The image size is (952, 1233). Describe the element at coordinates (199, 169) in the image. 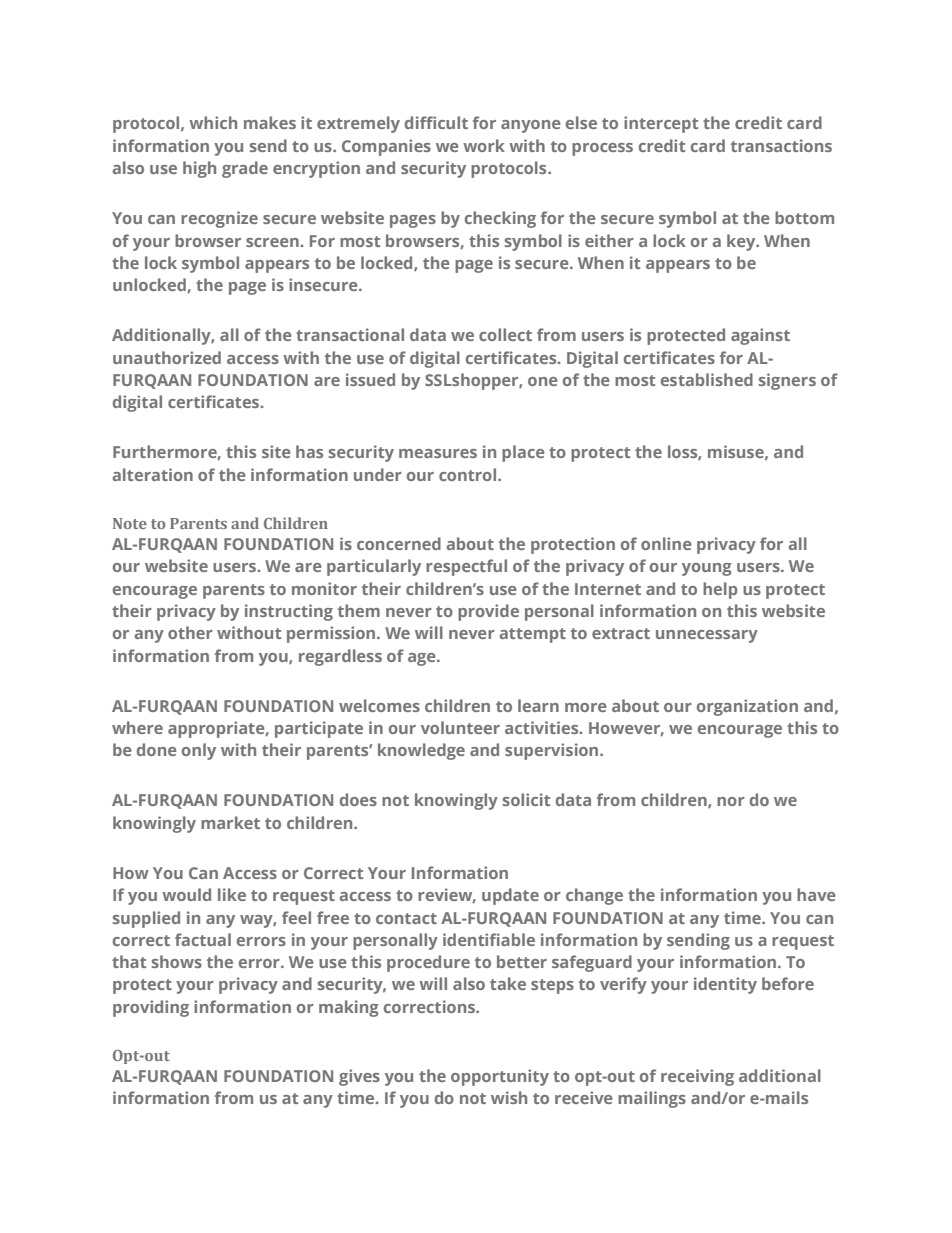

I see `high` at that location.
